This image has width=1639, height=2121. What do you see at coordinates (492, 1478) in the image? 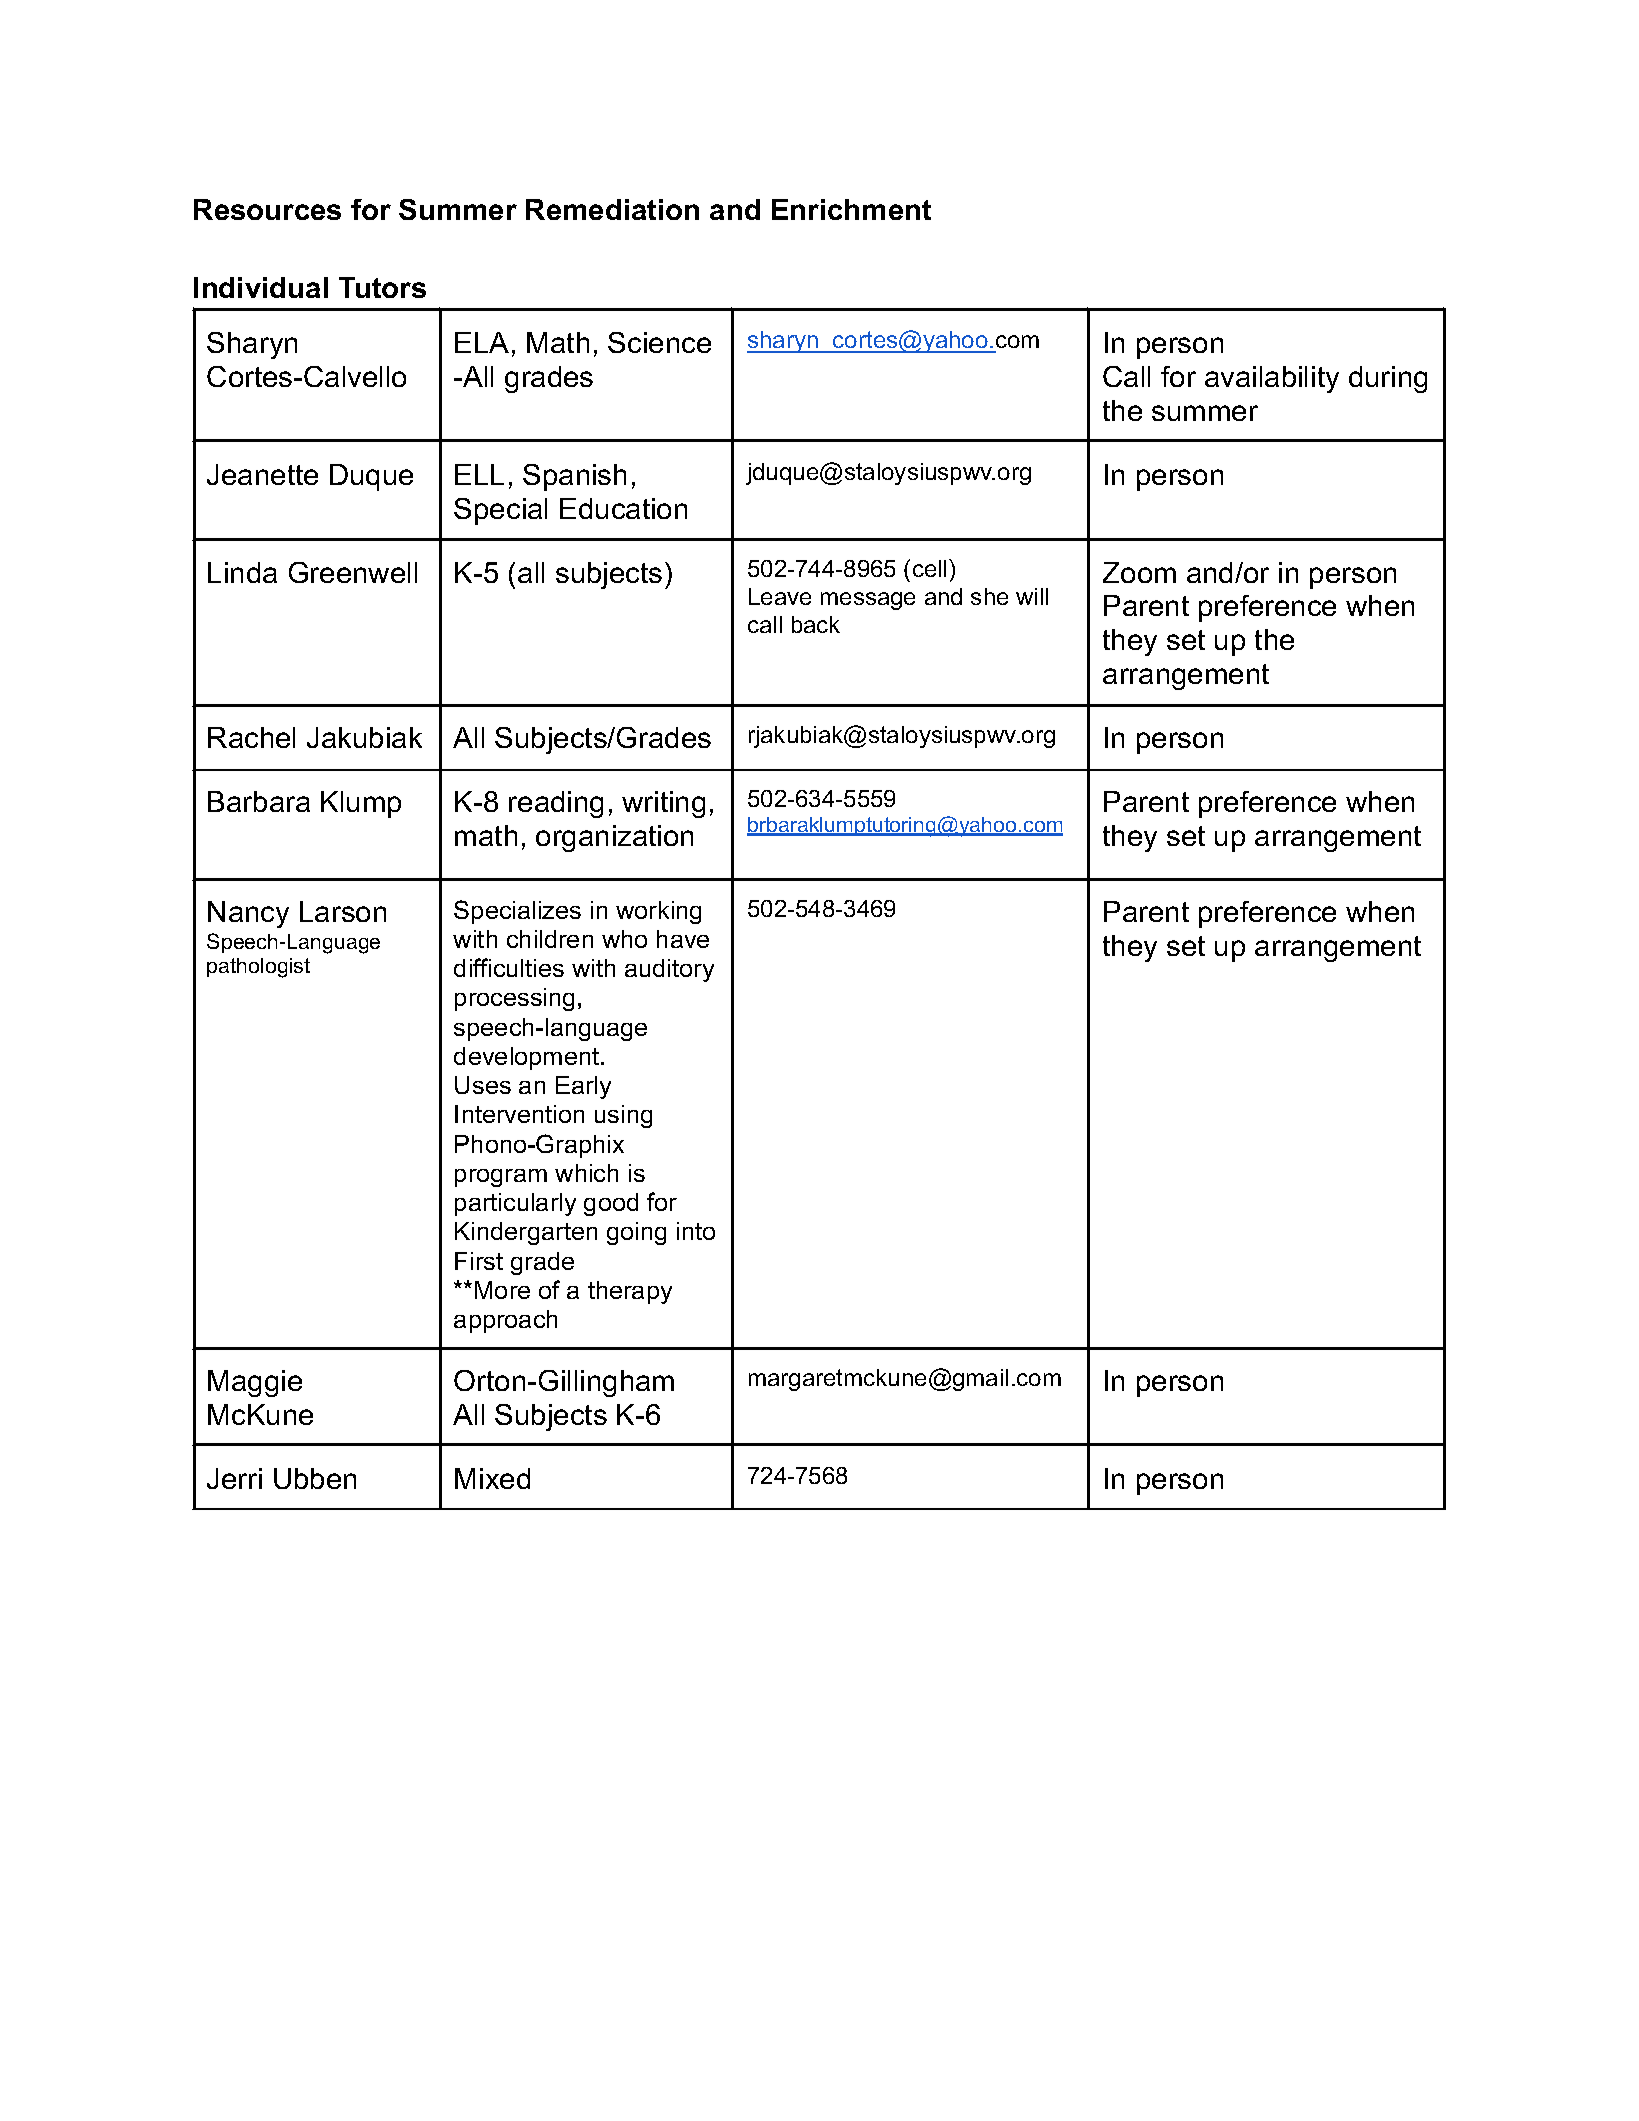
I see `Mixed` at bounding box center [492, 1478].
